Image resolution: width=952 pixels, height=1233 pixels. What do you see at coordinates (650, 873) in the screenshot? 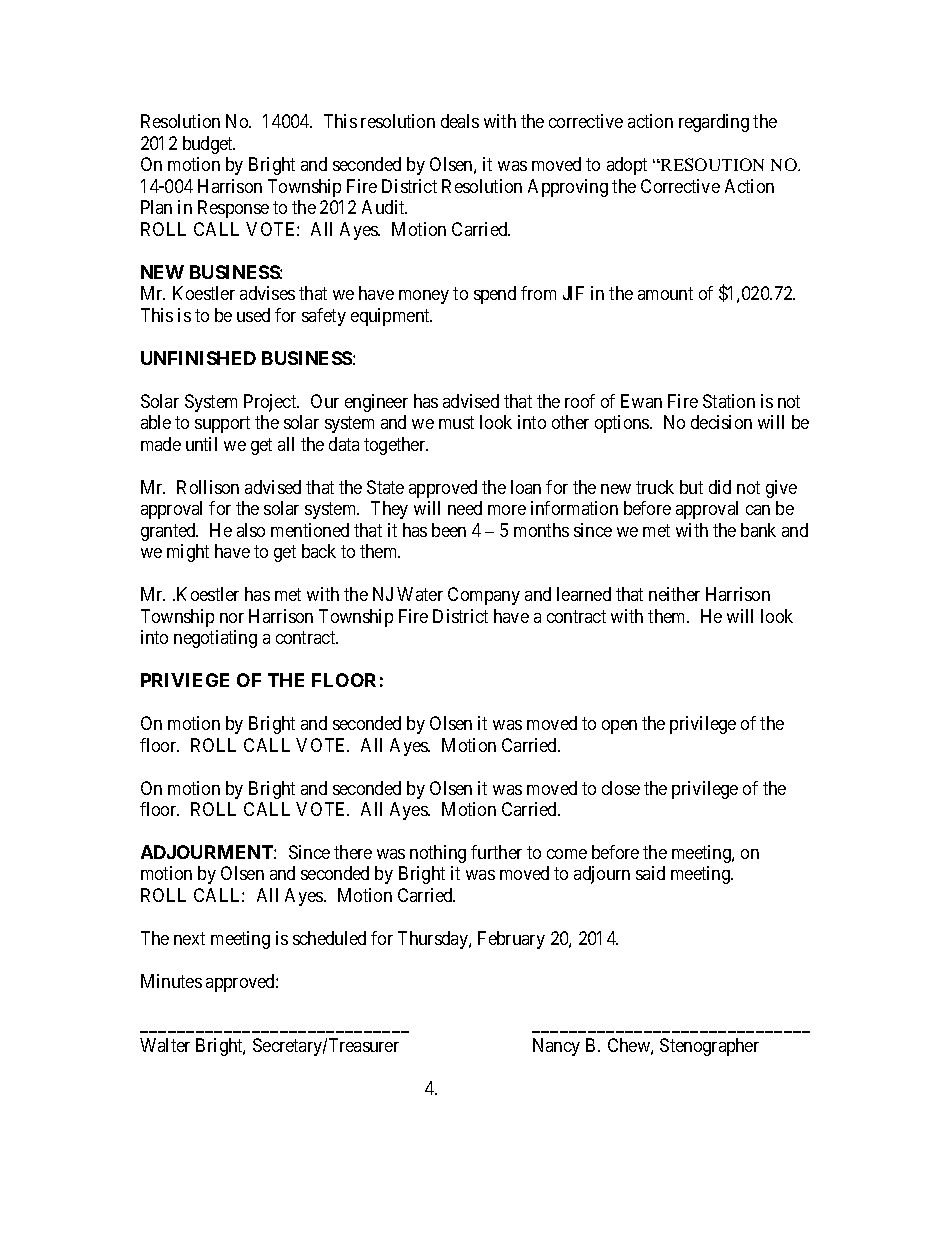
I see `said` at bounding box center [650, 873].
